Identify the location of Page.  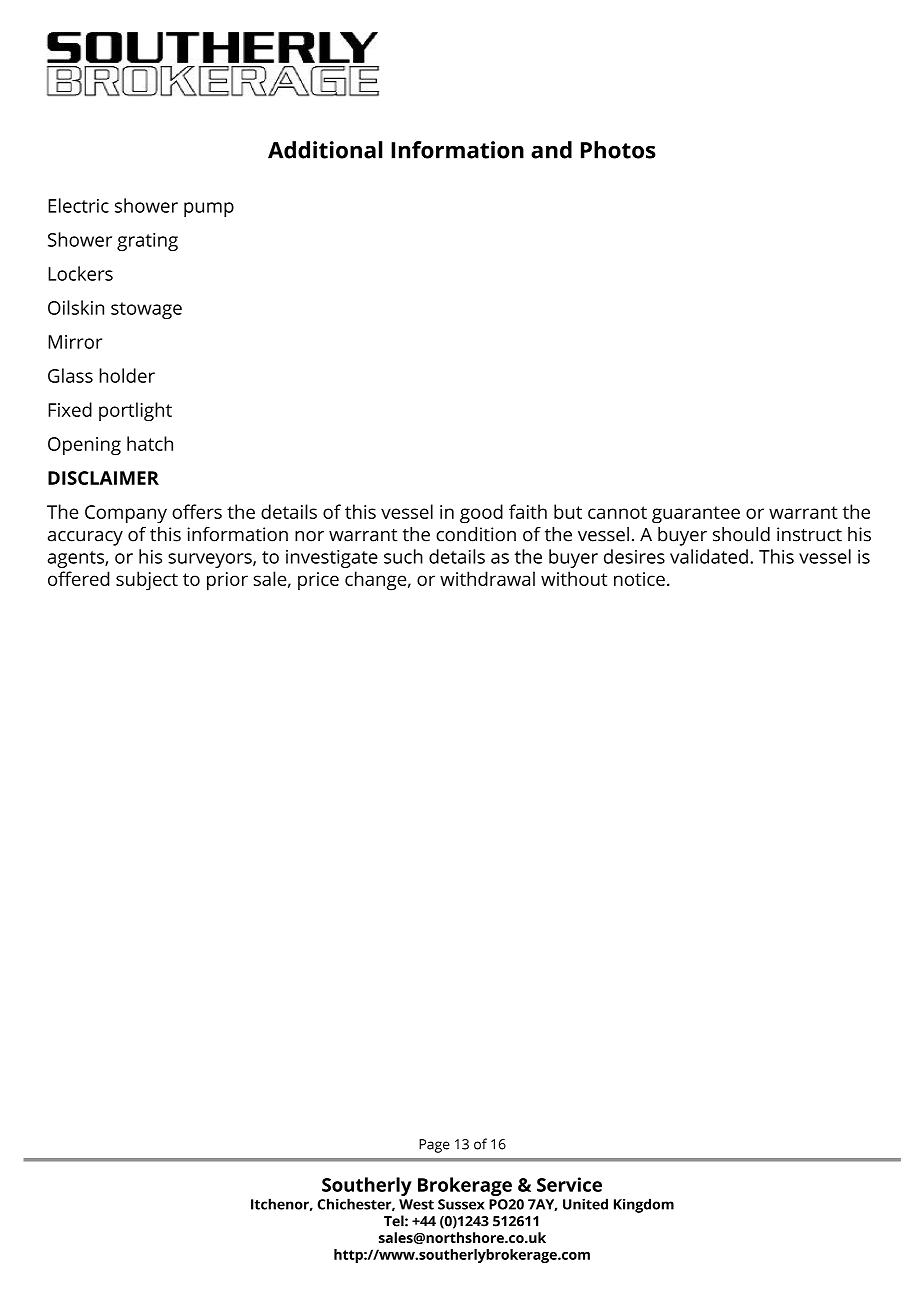
(434, 1146).
